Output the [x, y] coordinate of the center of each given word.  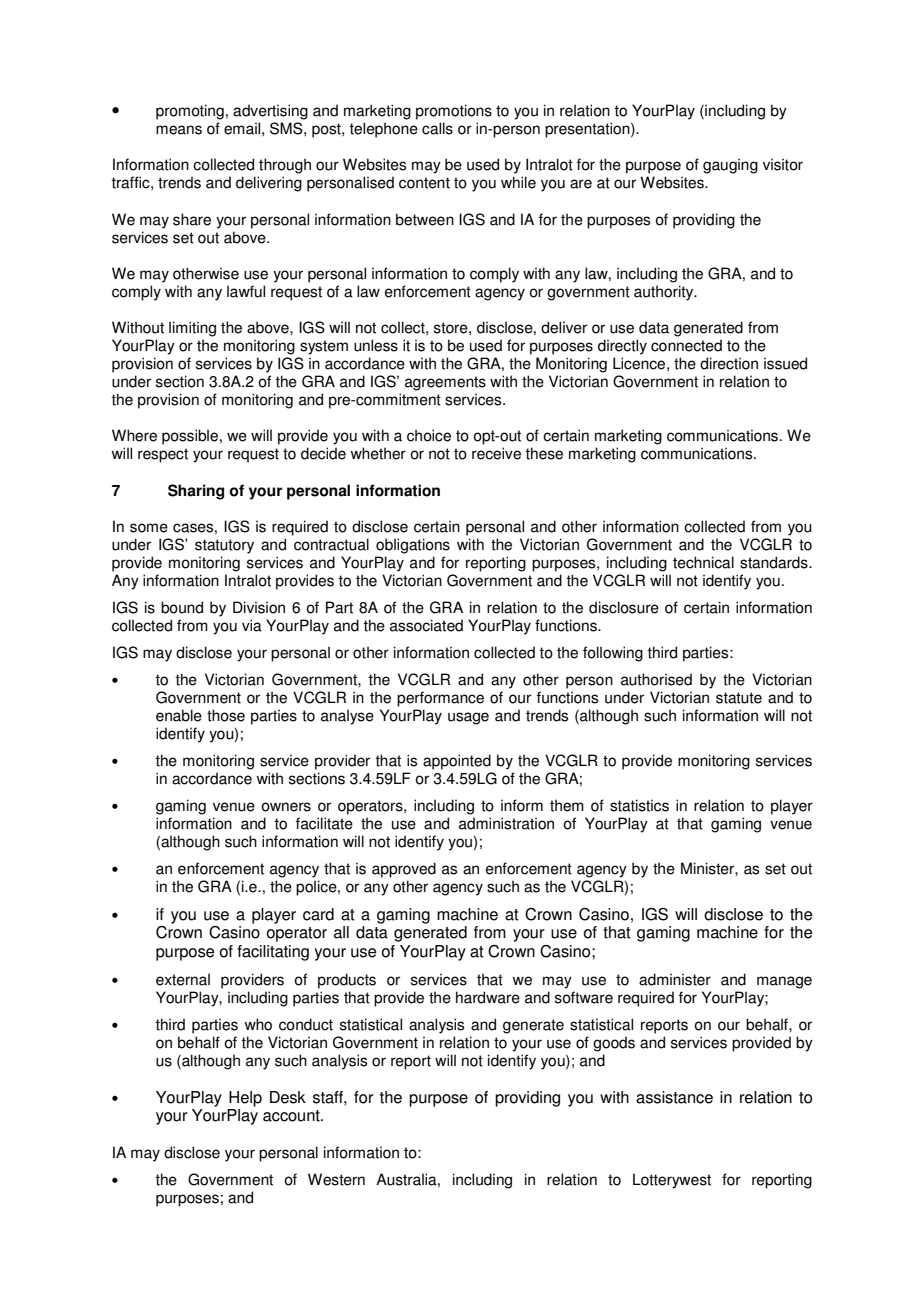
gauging [730, 166]
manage [784, 982]
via [252, 625]
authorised [656, 679]
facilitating [273, 953]
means [179, 130]
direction [729, 363]
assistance [674, 1097]
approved [404, 870]
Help [245, 1099]
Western [336, 1179]
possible [190, 437]
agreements [445, 383]
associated [426, 625]
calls [437, 128]
